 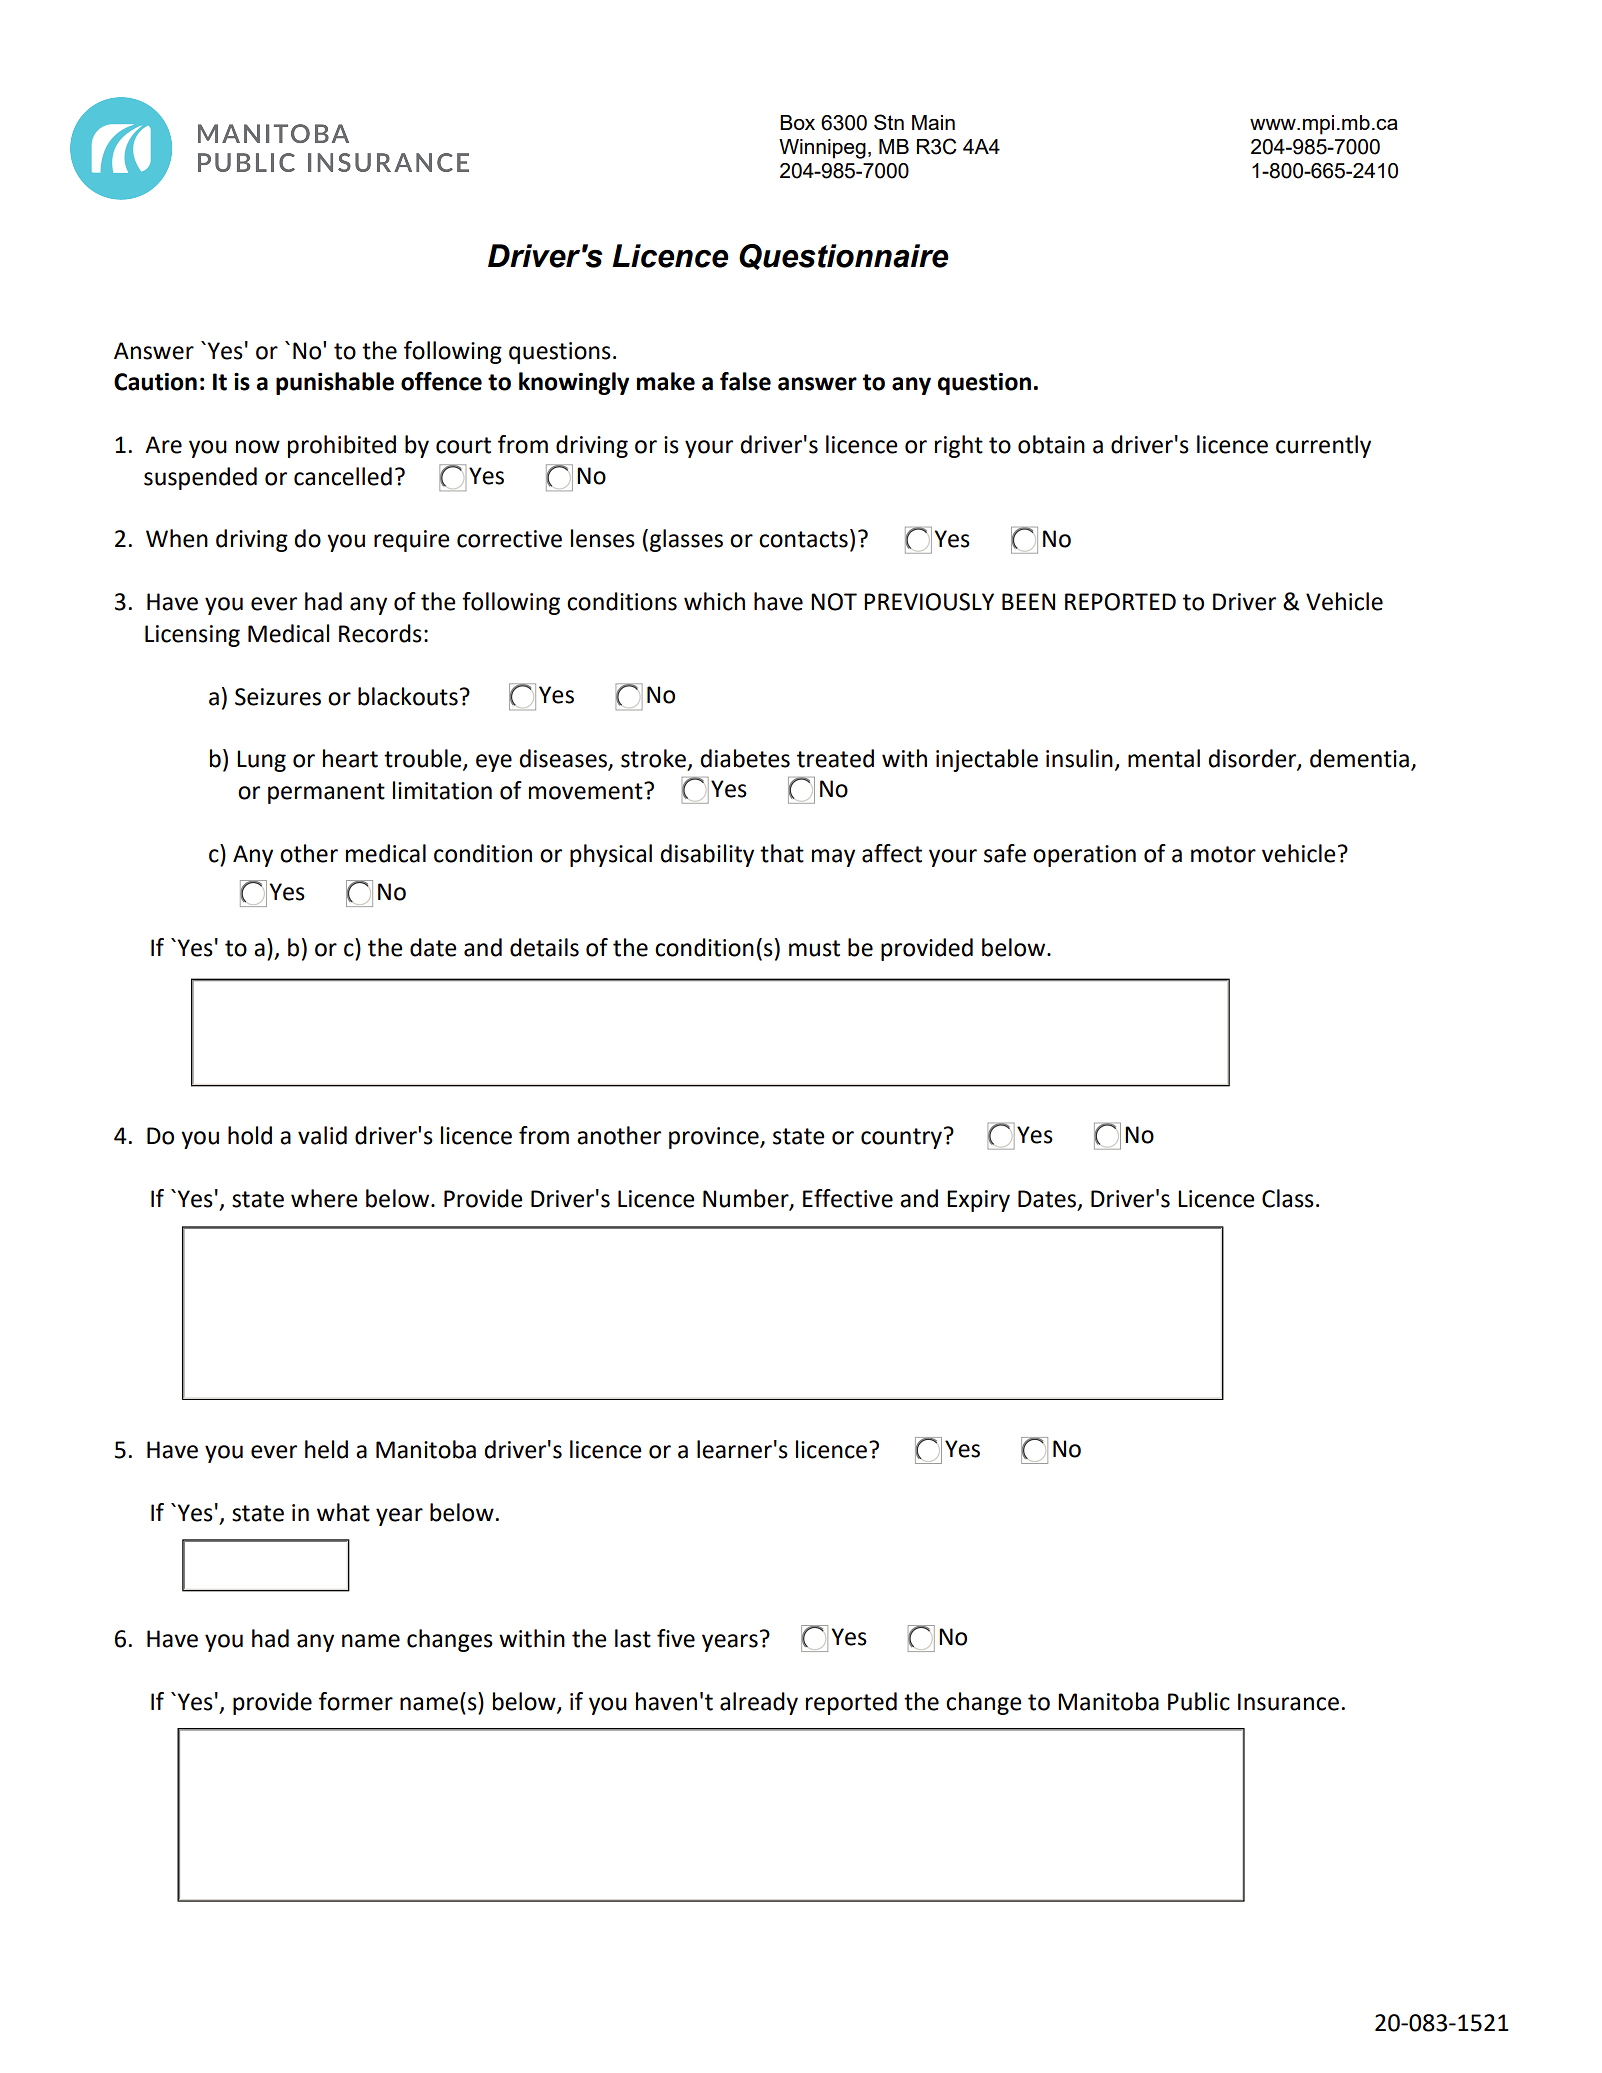 What do you see at coordinates (326, 793) in the screenshot?
I see `permanent` at bounding box center [326, 793].
